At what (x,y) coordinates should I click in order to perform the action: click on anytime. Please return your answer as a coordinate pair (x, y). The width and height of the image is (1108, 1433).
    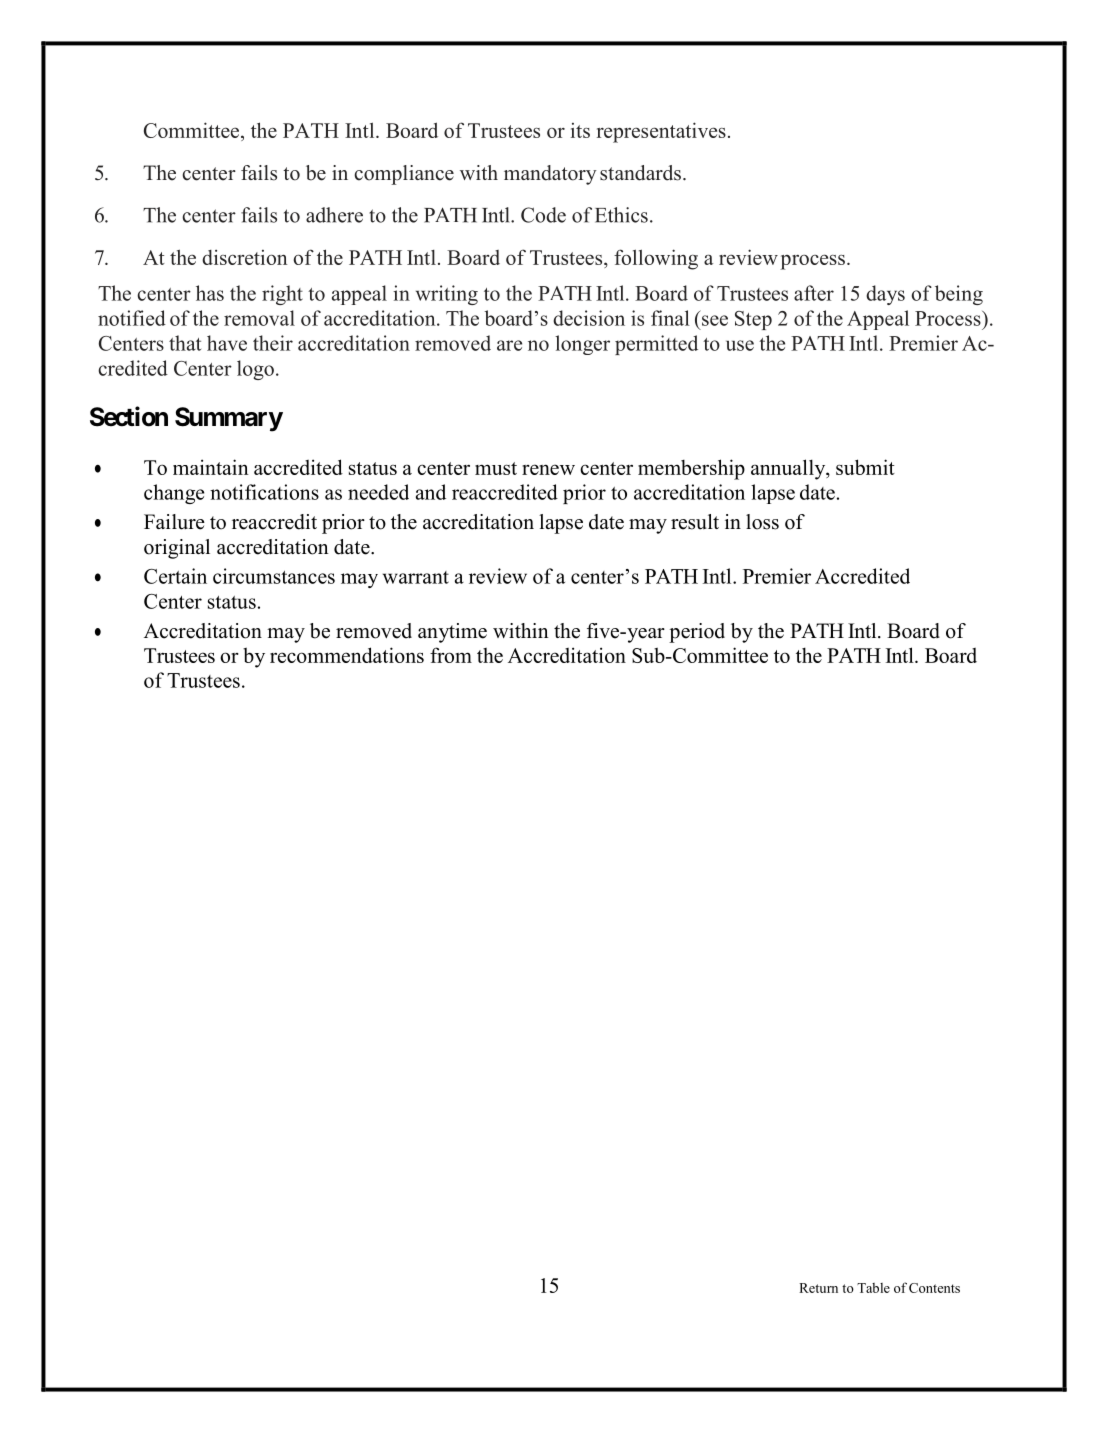
    Looking at the image, I should click on (452, 633).
